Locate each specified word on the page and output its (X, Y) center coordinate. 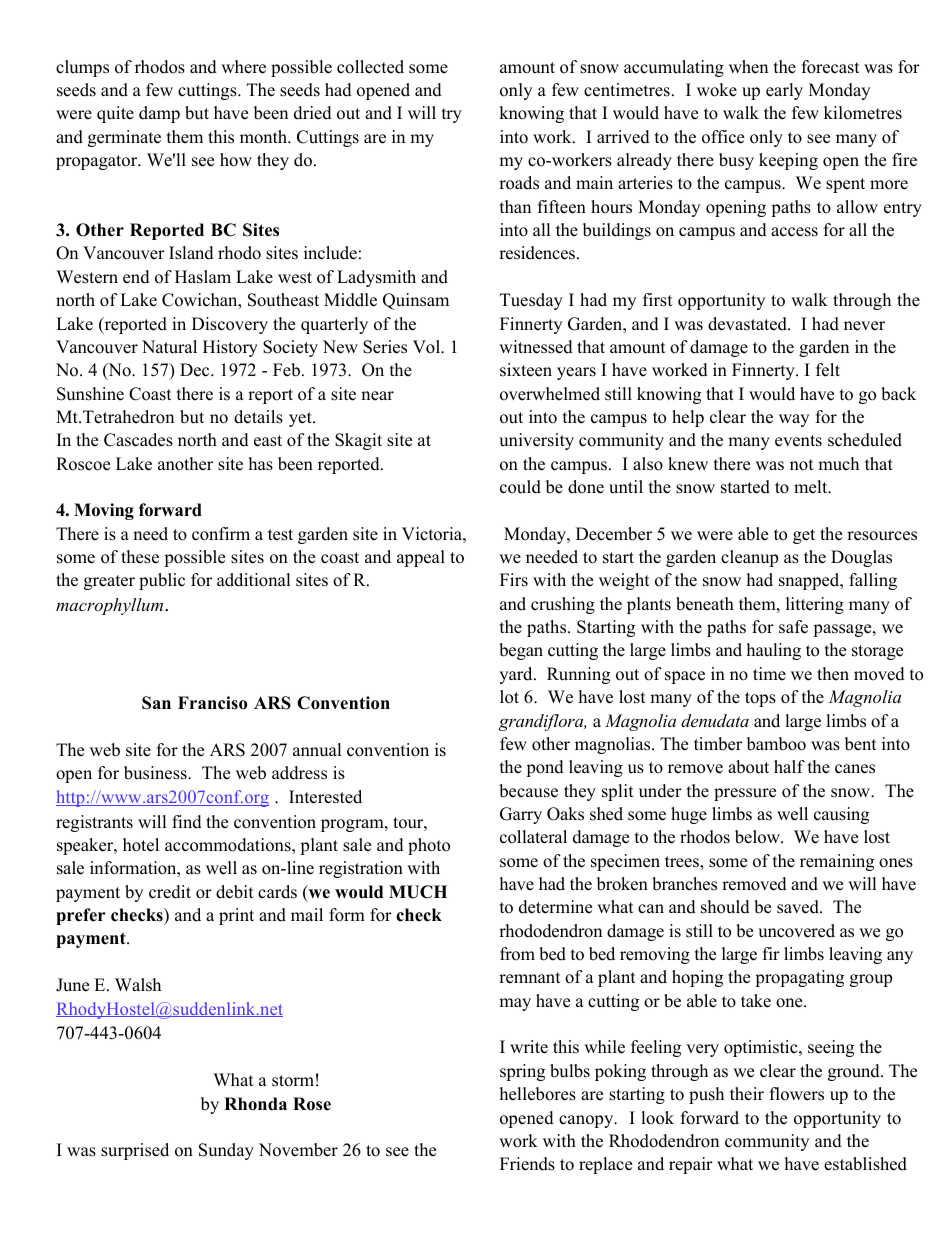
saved (799, 907)
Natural (169, 347)
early (784, 91)
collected (370, 67)
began (521, 651)
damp (159, 114)
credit (170, 892)
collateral (533, 837)
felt (828, 370)
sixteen (526, 370)
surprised (135, 1151)
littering (815, 605)
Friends (527, 1164)
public (162, 581)
